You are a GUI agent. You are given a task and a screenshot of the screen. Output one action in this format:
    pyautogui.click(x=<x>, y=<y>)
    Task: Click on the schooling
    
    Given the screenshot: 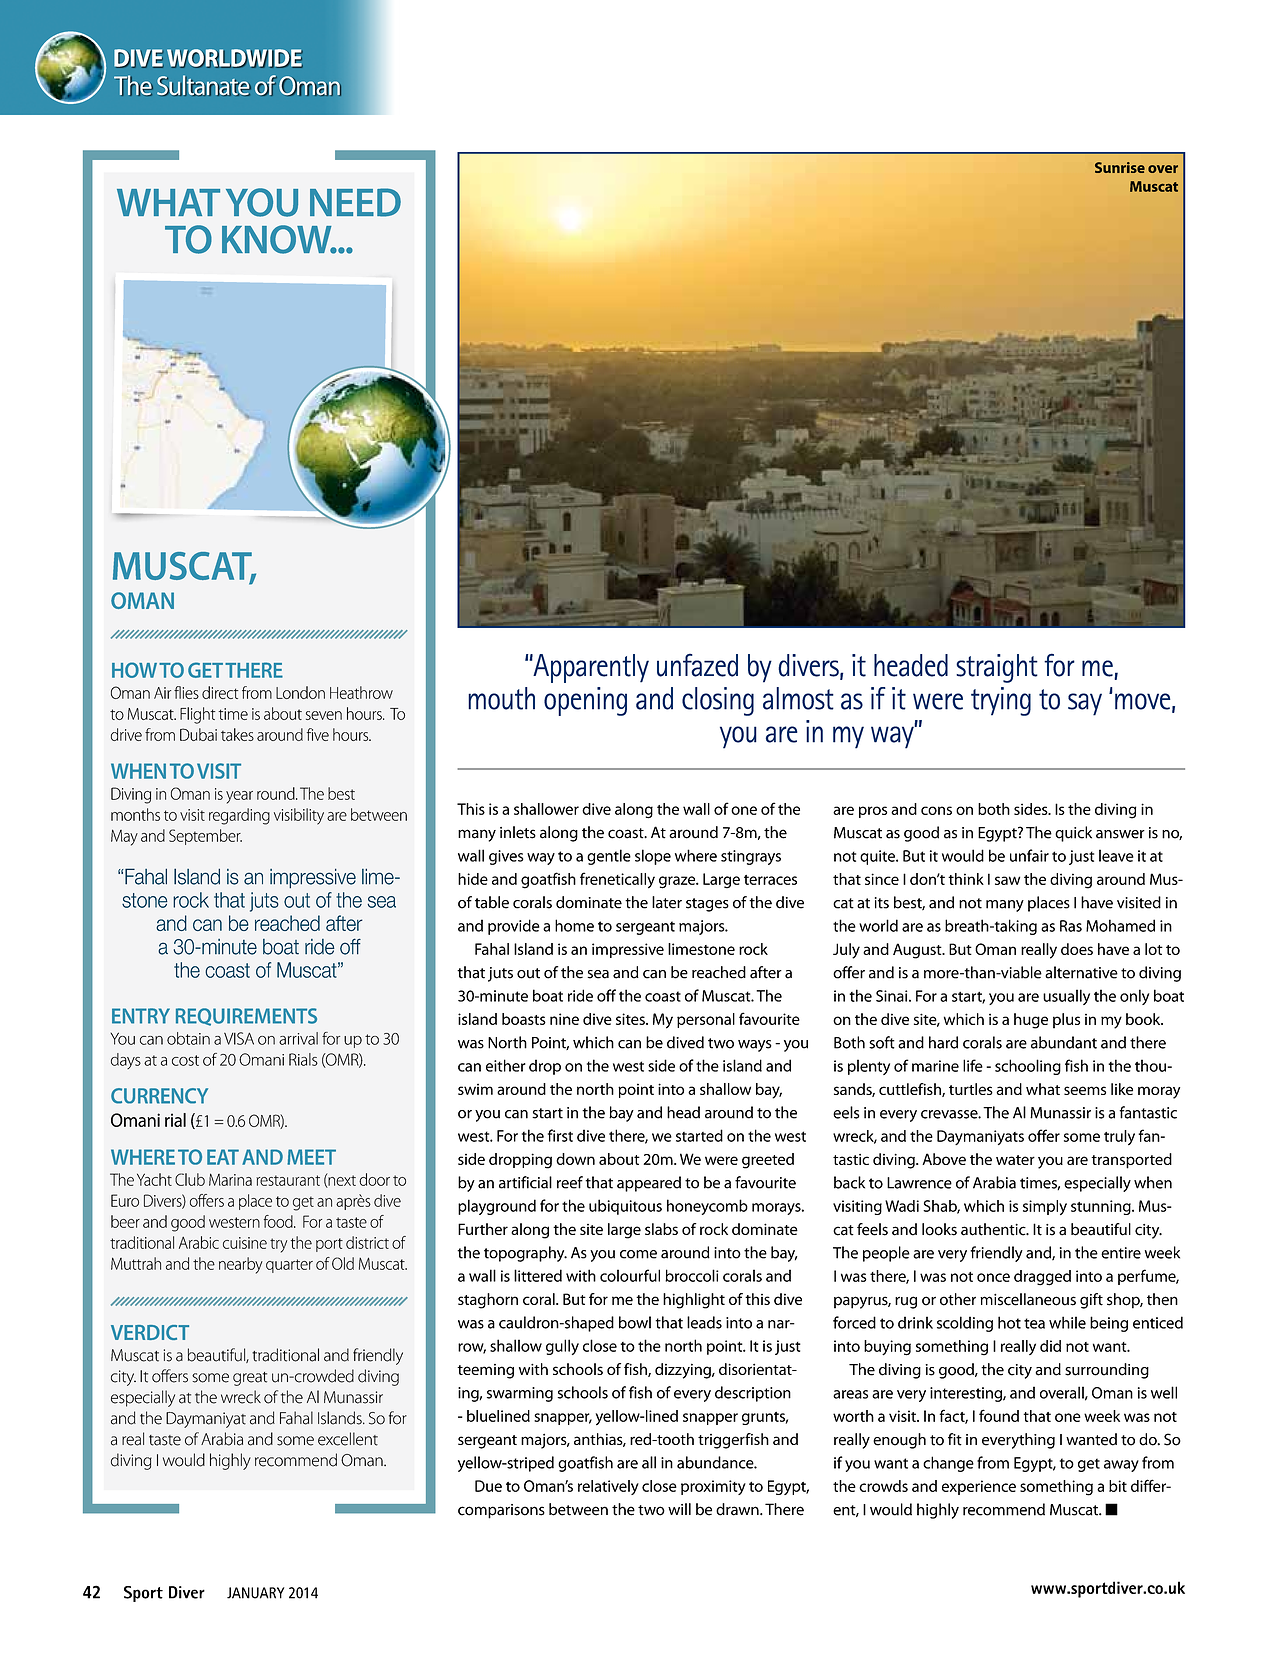 What is the action you would take?
    pyautogui.click(x=1028, y=1067)
